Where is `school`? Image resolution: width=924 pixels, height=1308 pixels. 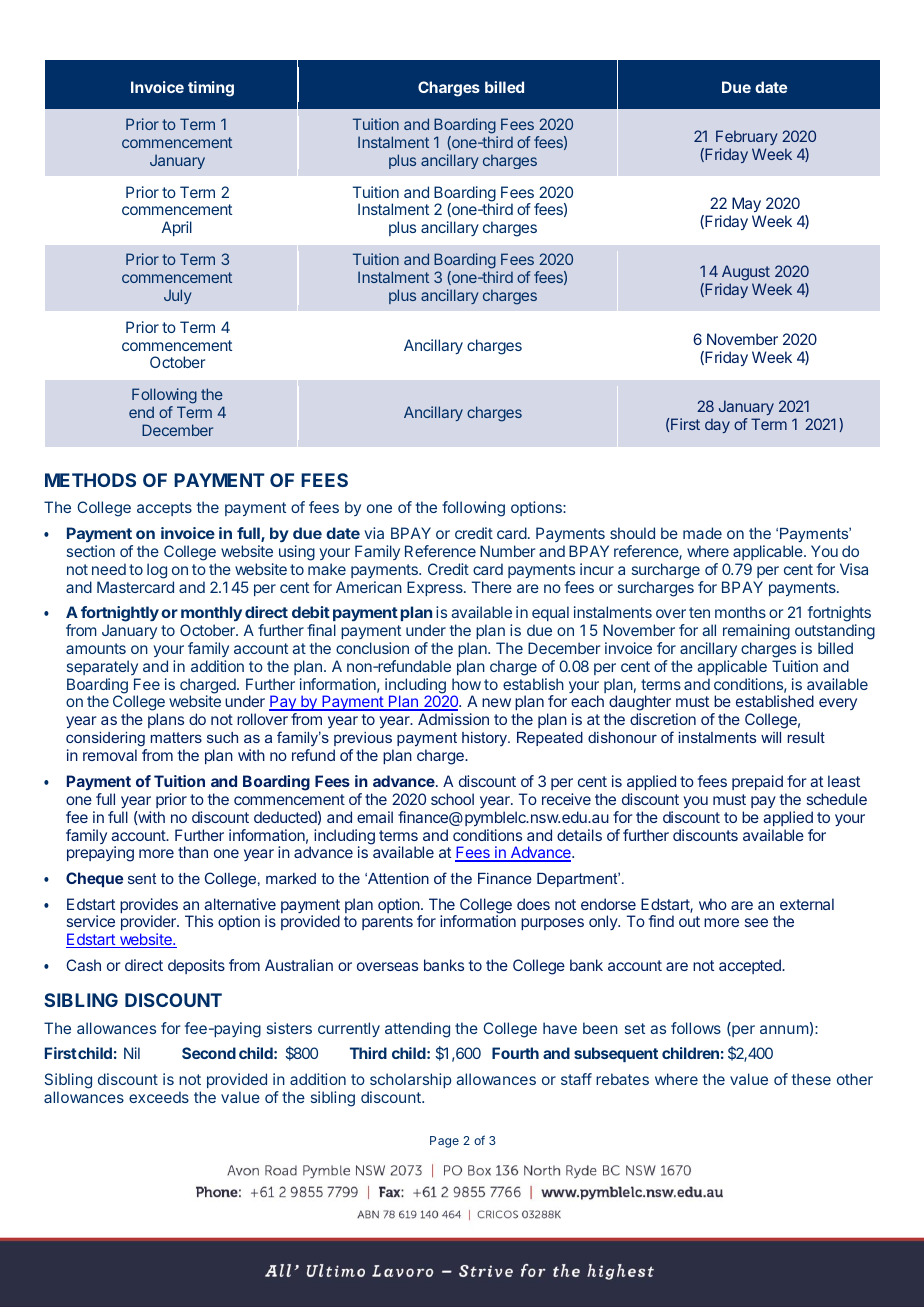
school is located at coordinates (452, 799).
